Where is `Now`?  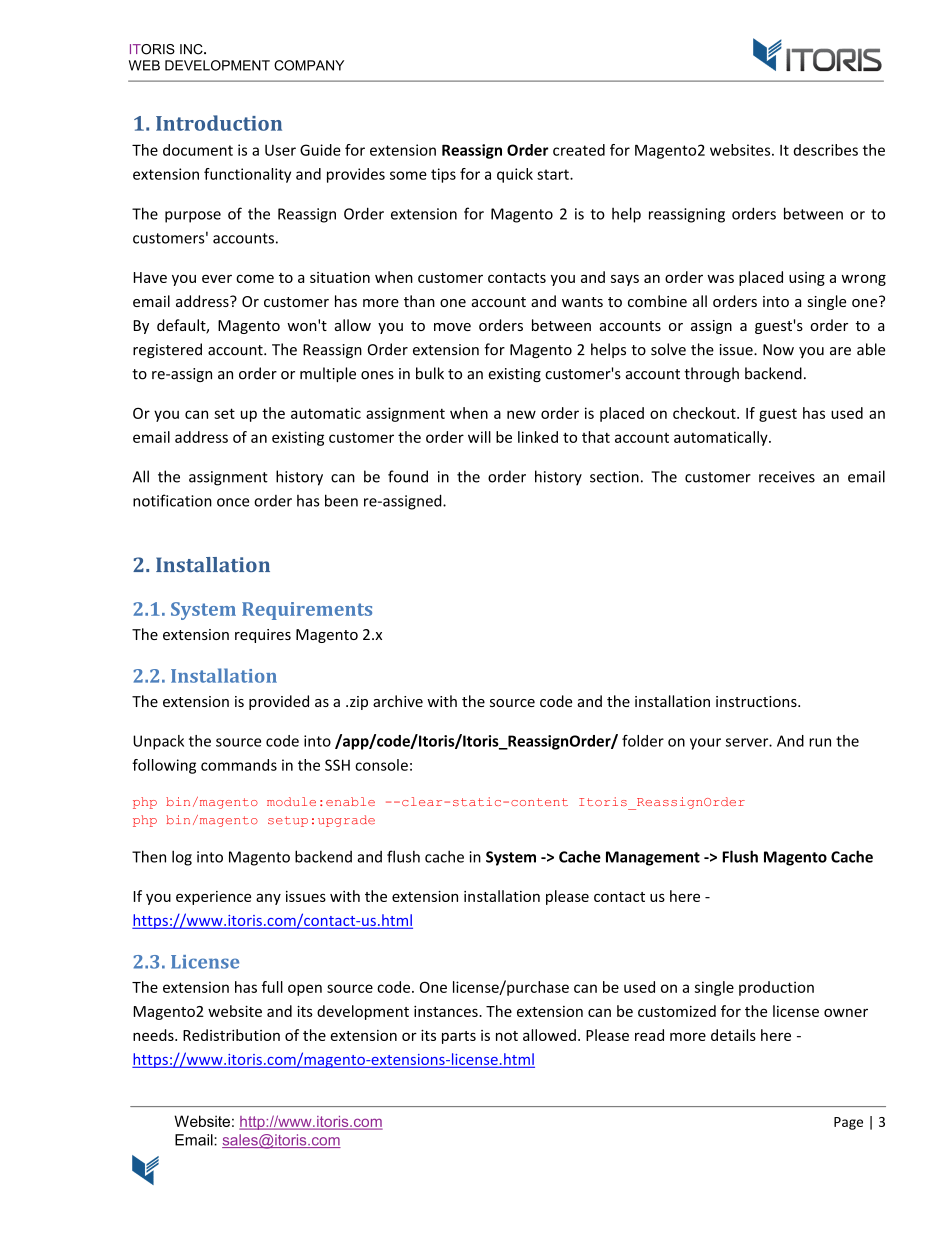 Now is located at coordinates (778, 350).
